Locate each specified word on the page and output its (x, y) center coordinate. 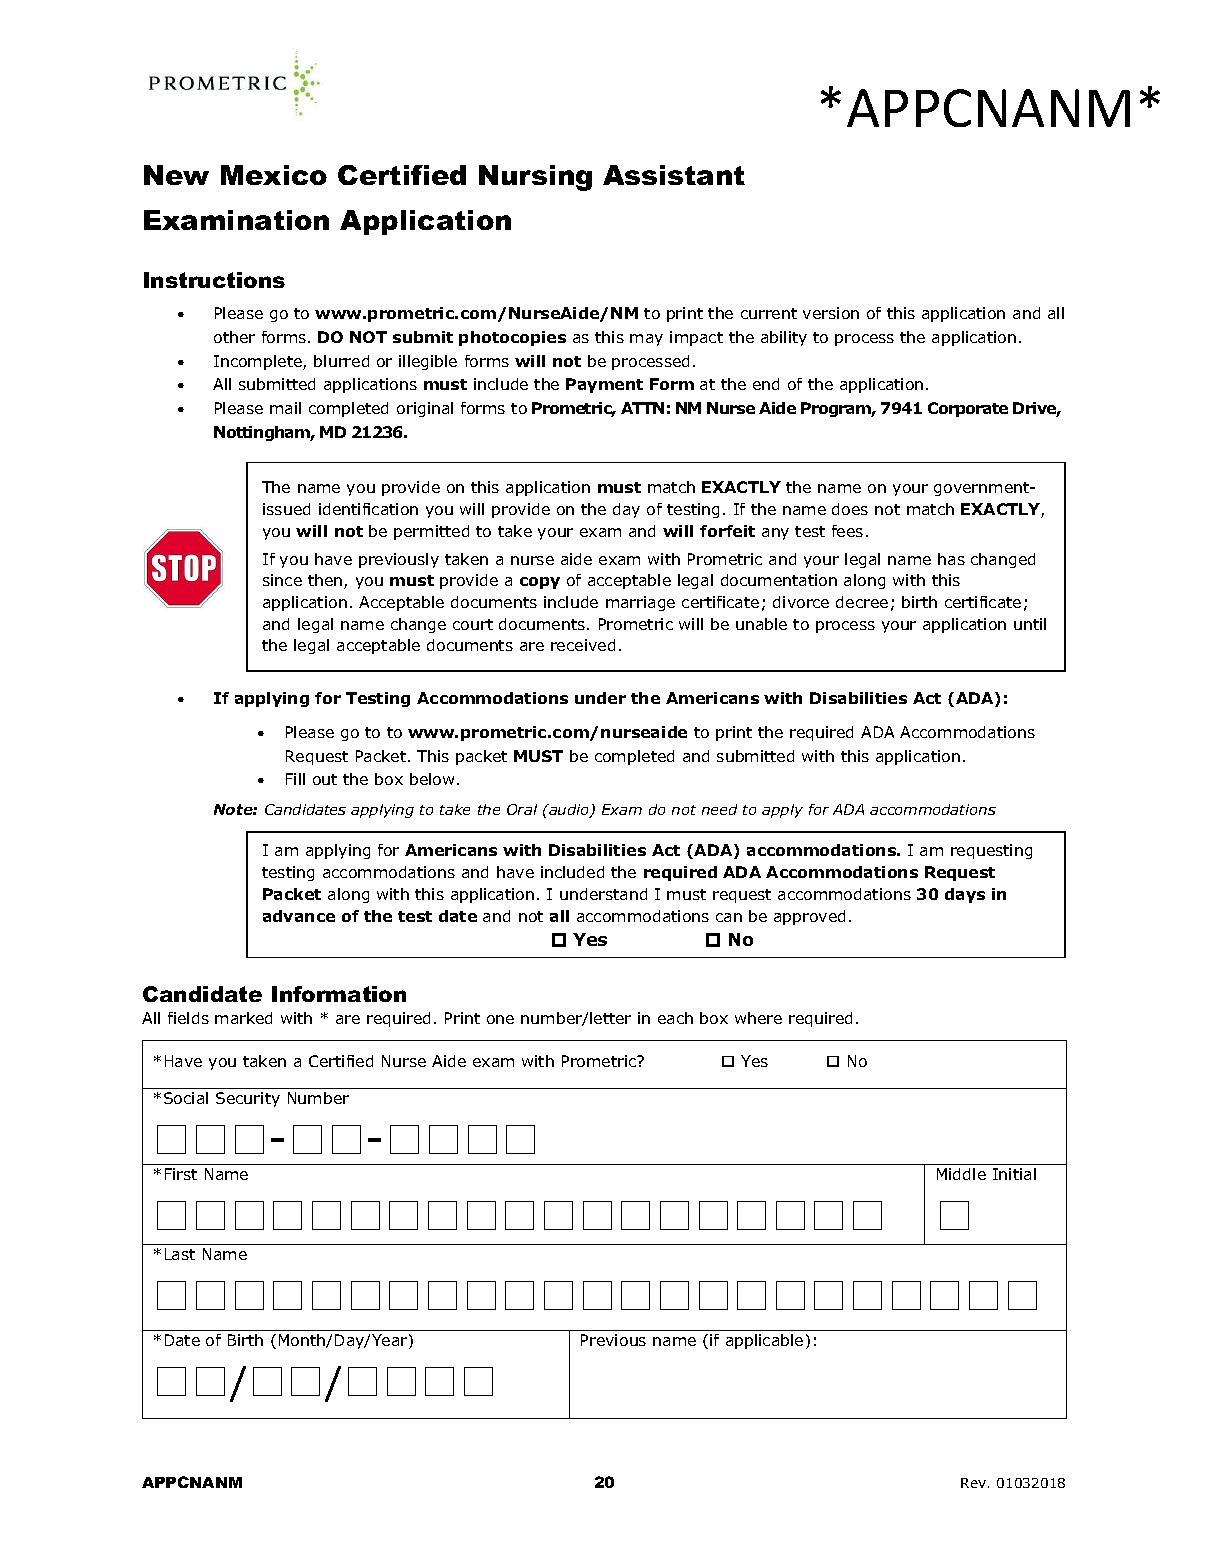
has (951, 559)
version (831, 313)
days (965, 895)
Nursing (535, 178)
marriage (640, 603)
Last (180, 1254)
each (675, 1018)
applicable (764, 1341)
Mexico (274, 175)
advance (299, 916)
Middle (961, 1174)
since (282, 580)
